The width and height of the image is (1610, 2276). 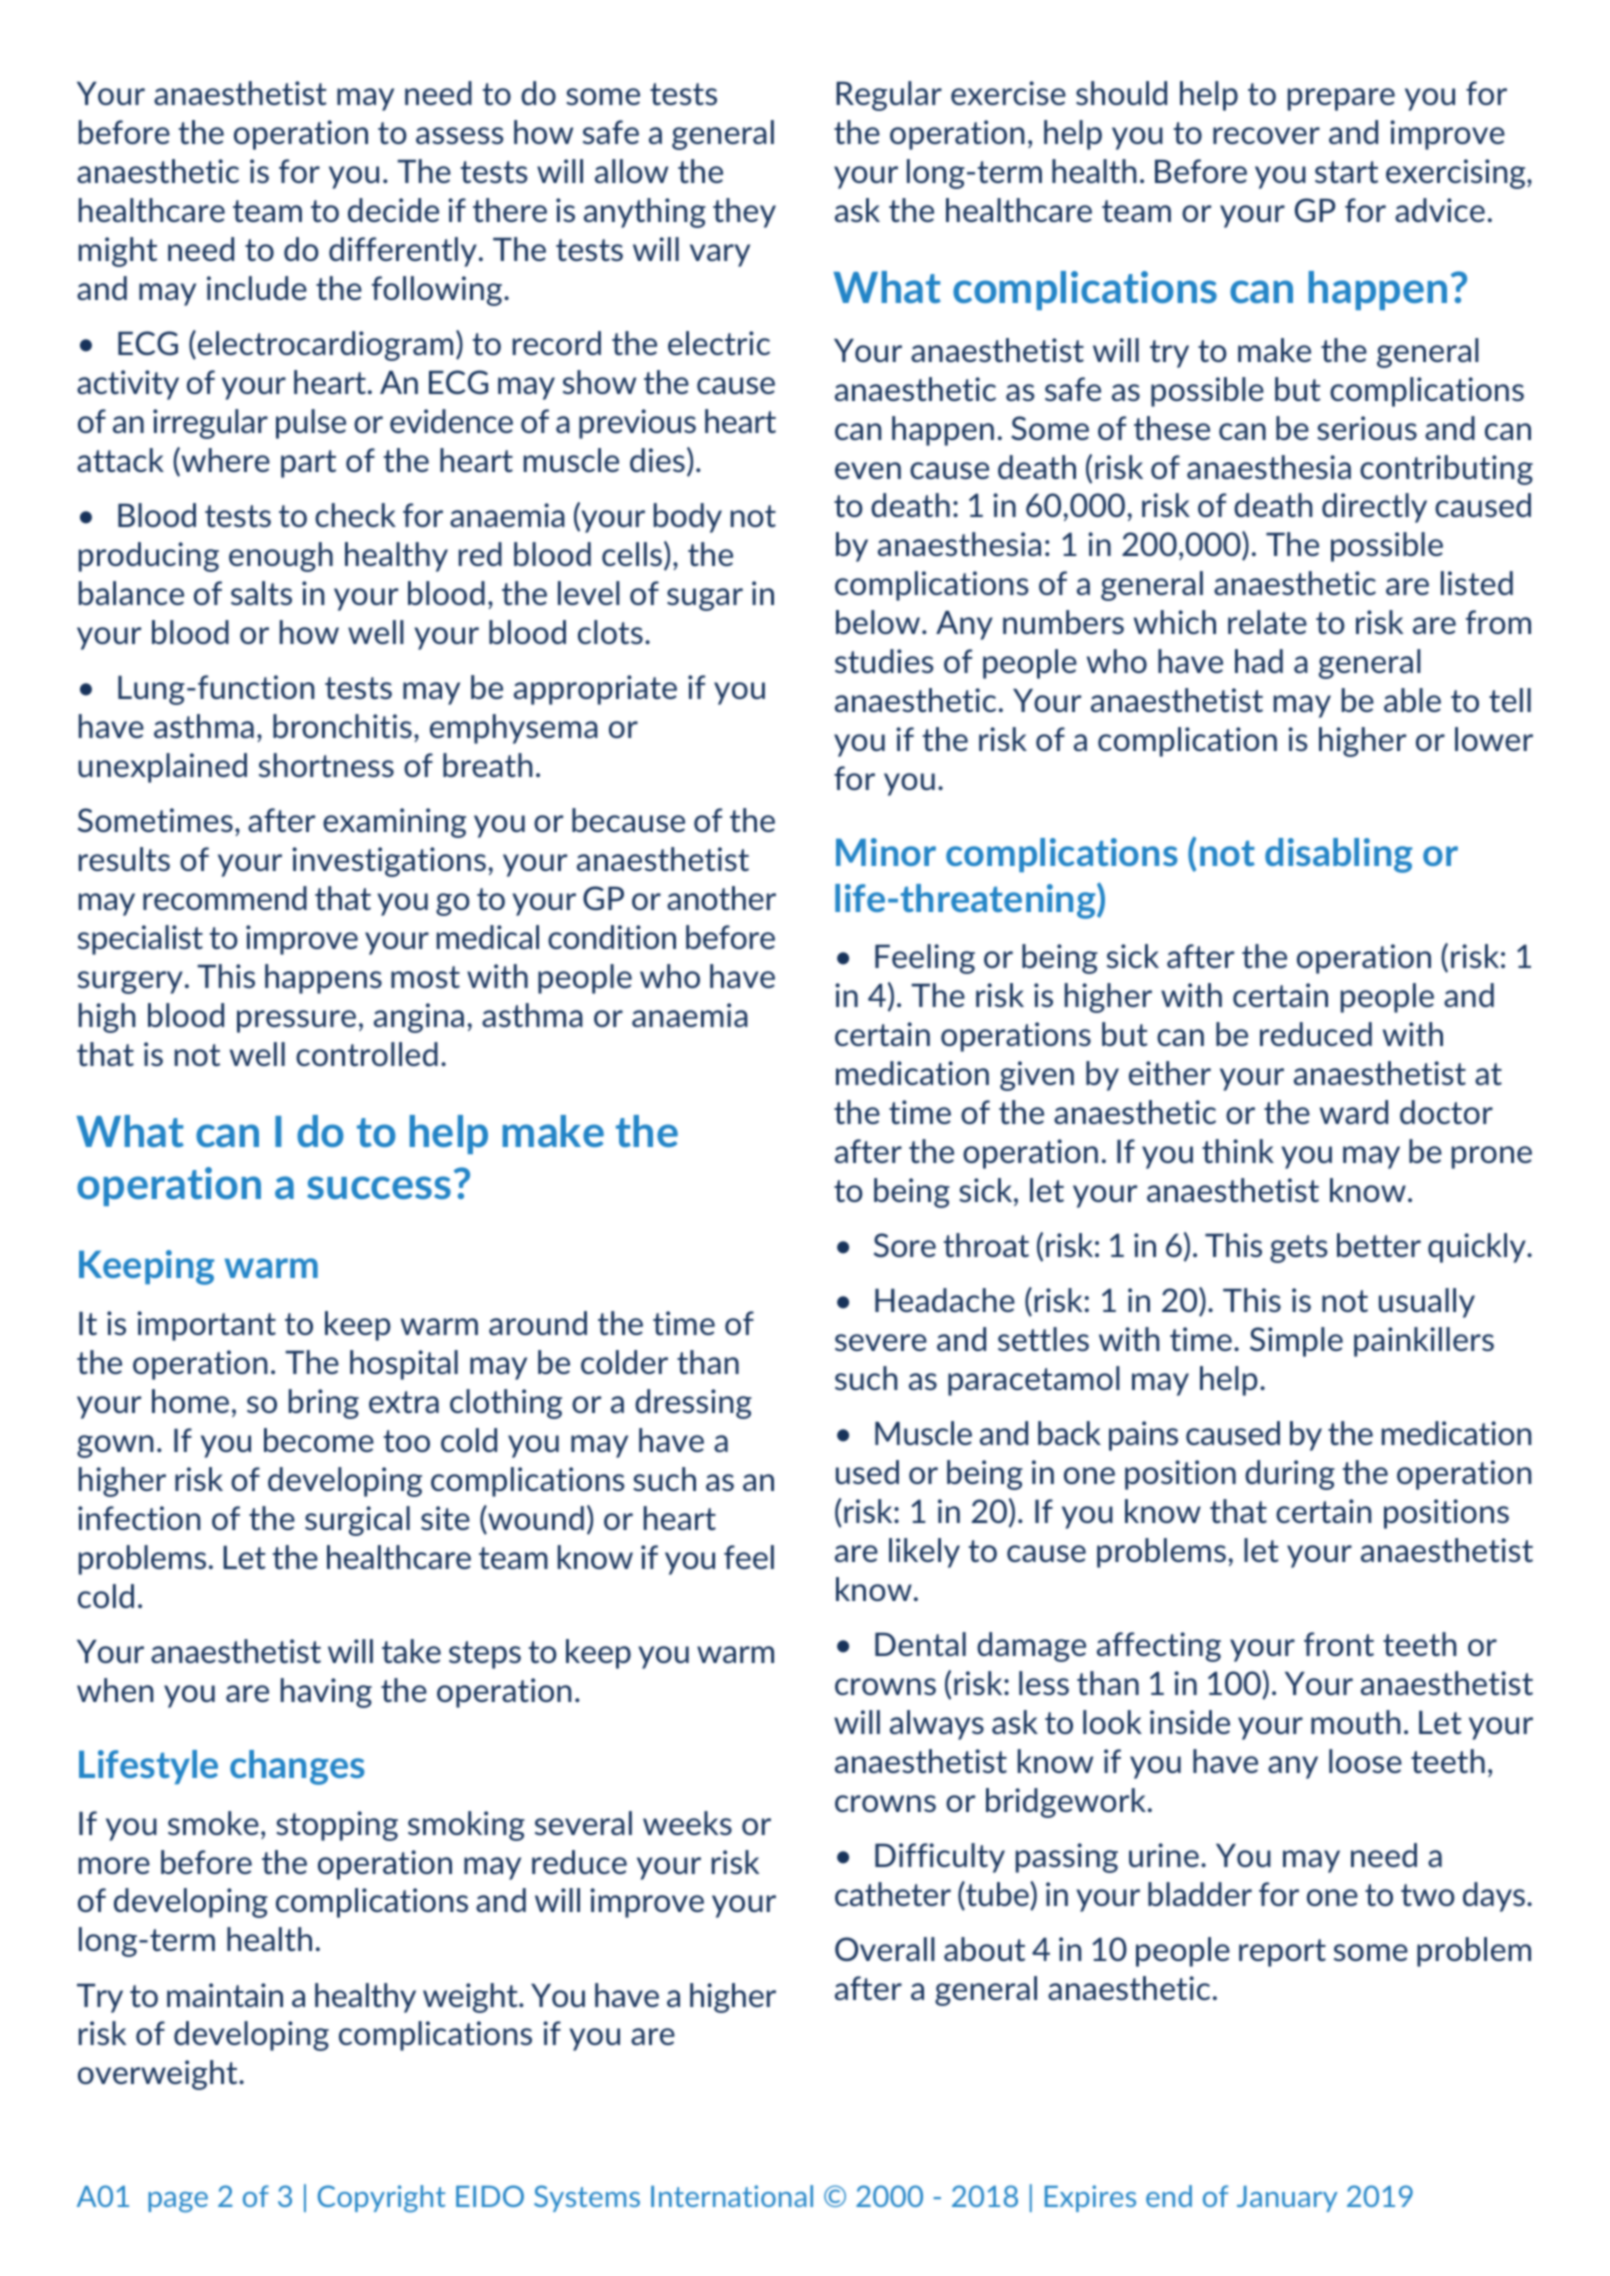 I want to click on International, so click(x=732, y=2196).
